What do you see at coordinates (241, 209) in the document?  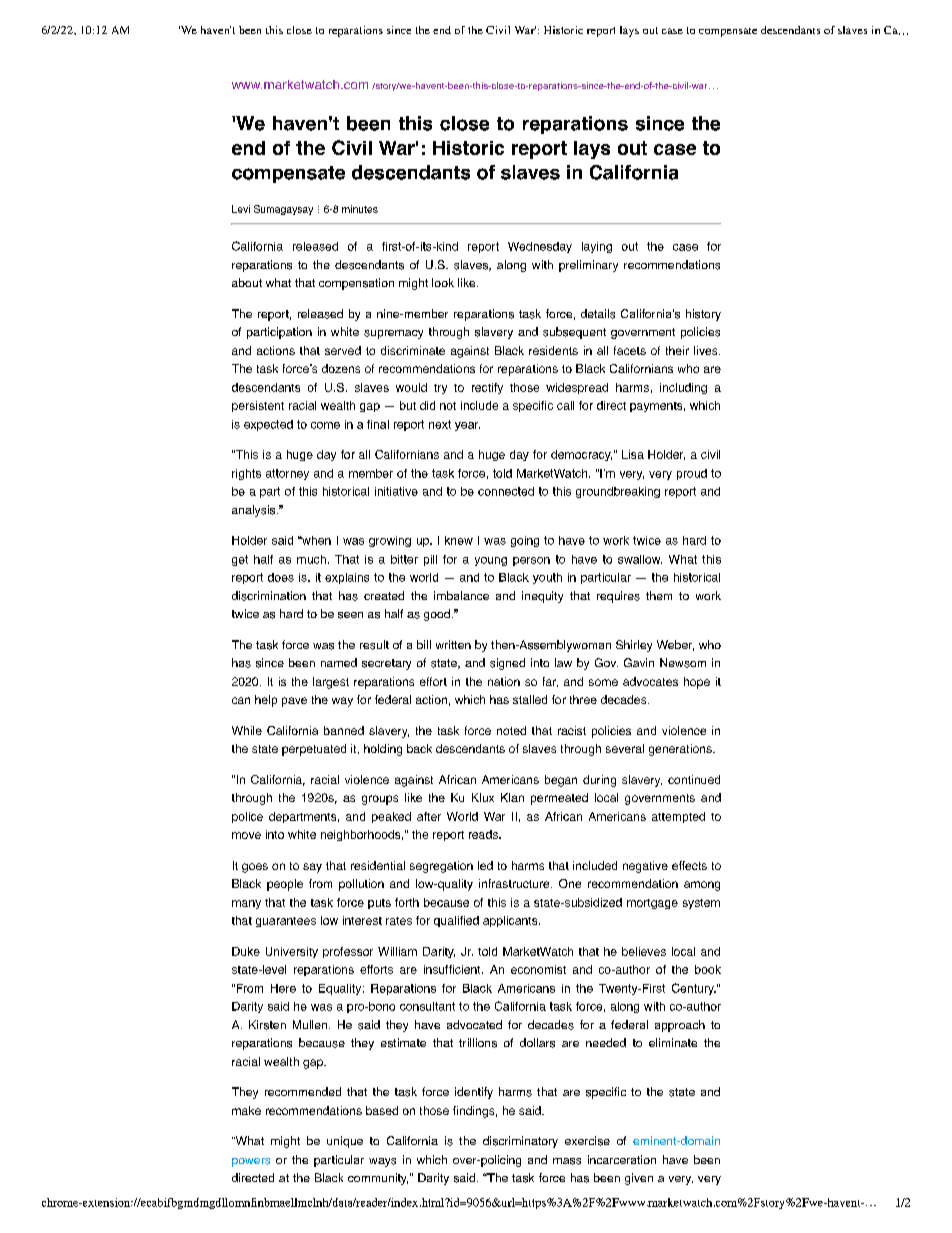 I see `Levi` at bounding box center [241, 209].
